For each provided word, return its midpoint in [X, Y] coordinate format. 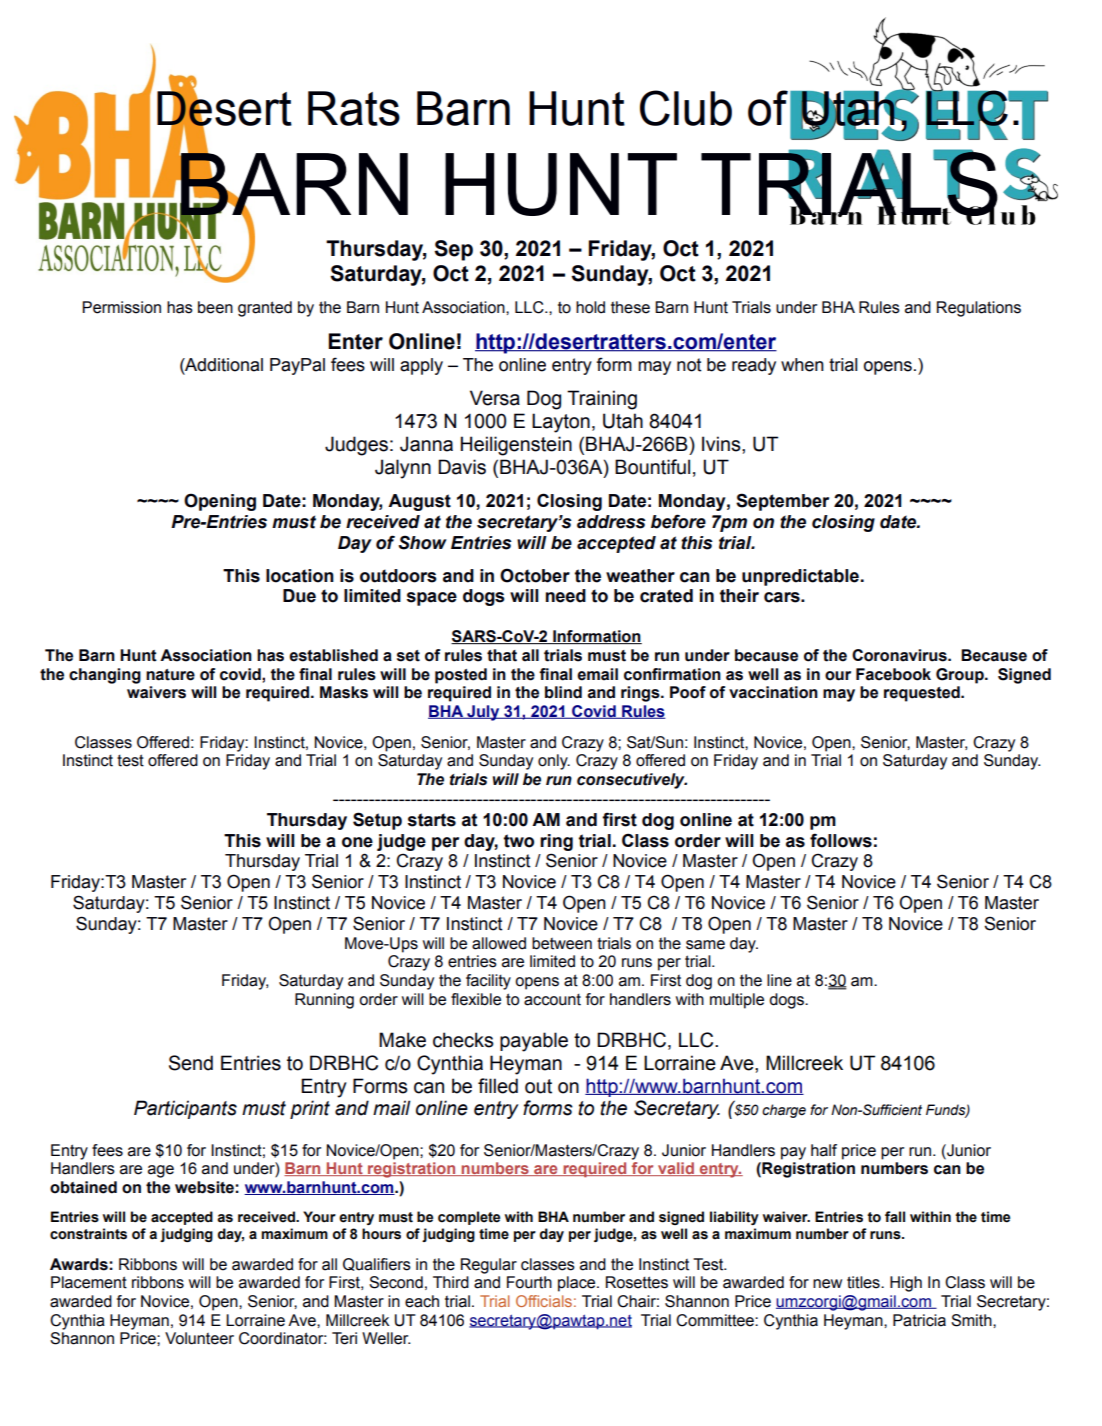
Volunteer [199, 1338]
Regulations [979, 309]
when [802, 365]
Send [191, 1063]
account [552, 999]
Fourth [529, 1282]
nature [170, 675]
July [483, 713]
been [215, 307]
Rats [354, 108]
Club [686, 108]
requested [923, 694]
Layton [561, 423]
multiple [737, 1001]
